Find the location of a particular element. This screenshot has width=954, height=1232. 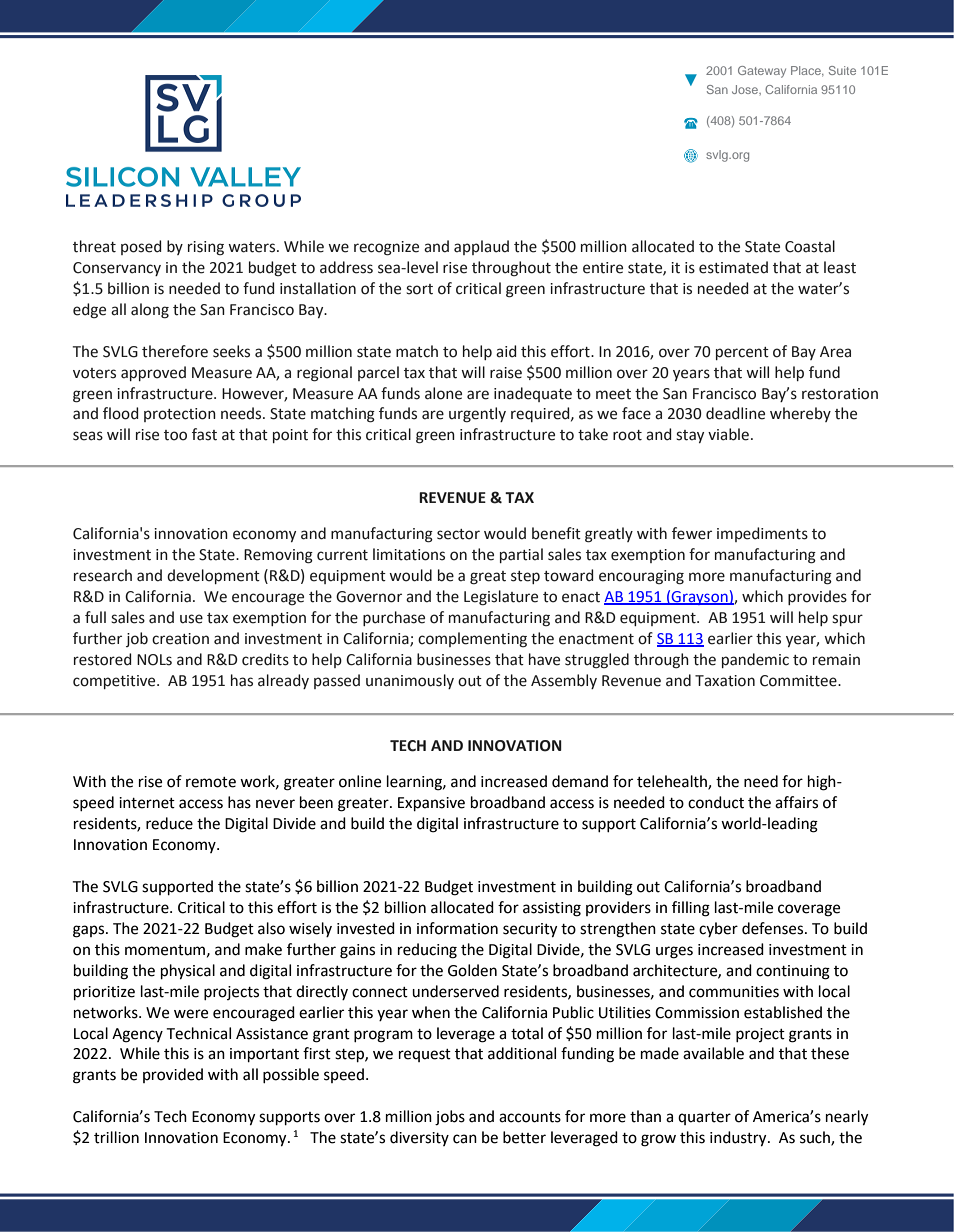

use is located at coordinates (191, 619).
